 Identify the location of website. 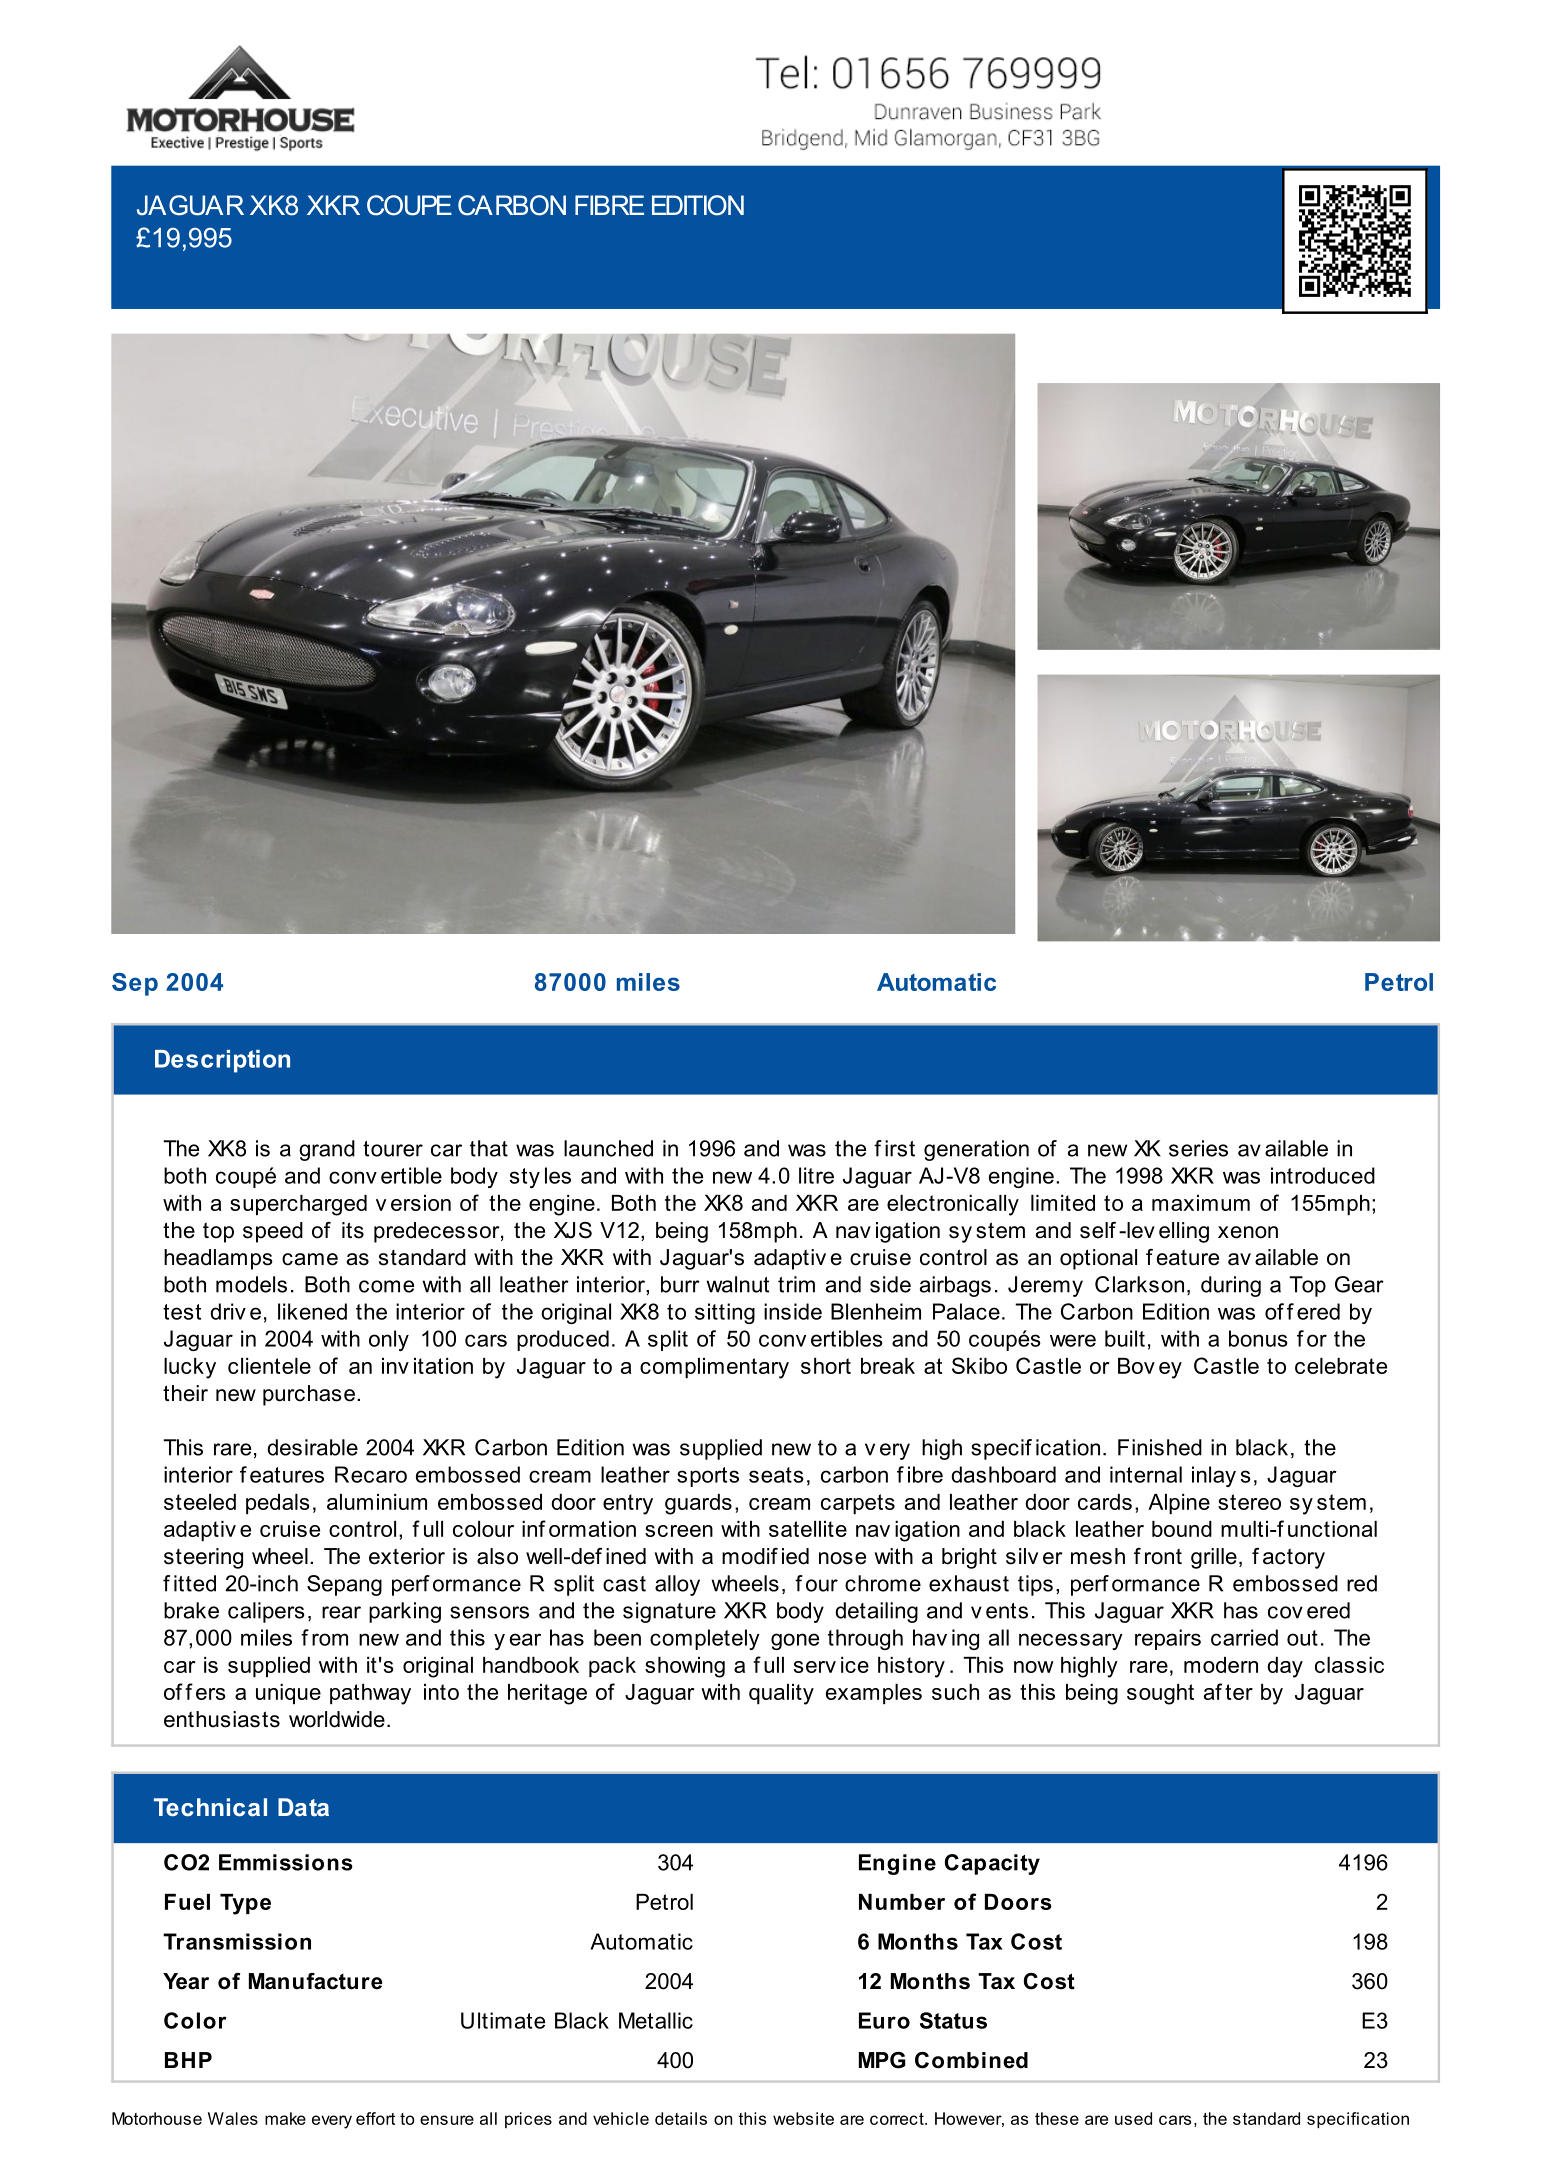
(803, 2118).
